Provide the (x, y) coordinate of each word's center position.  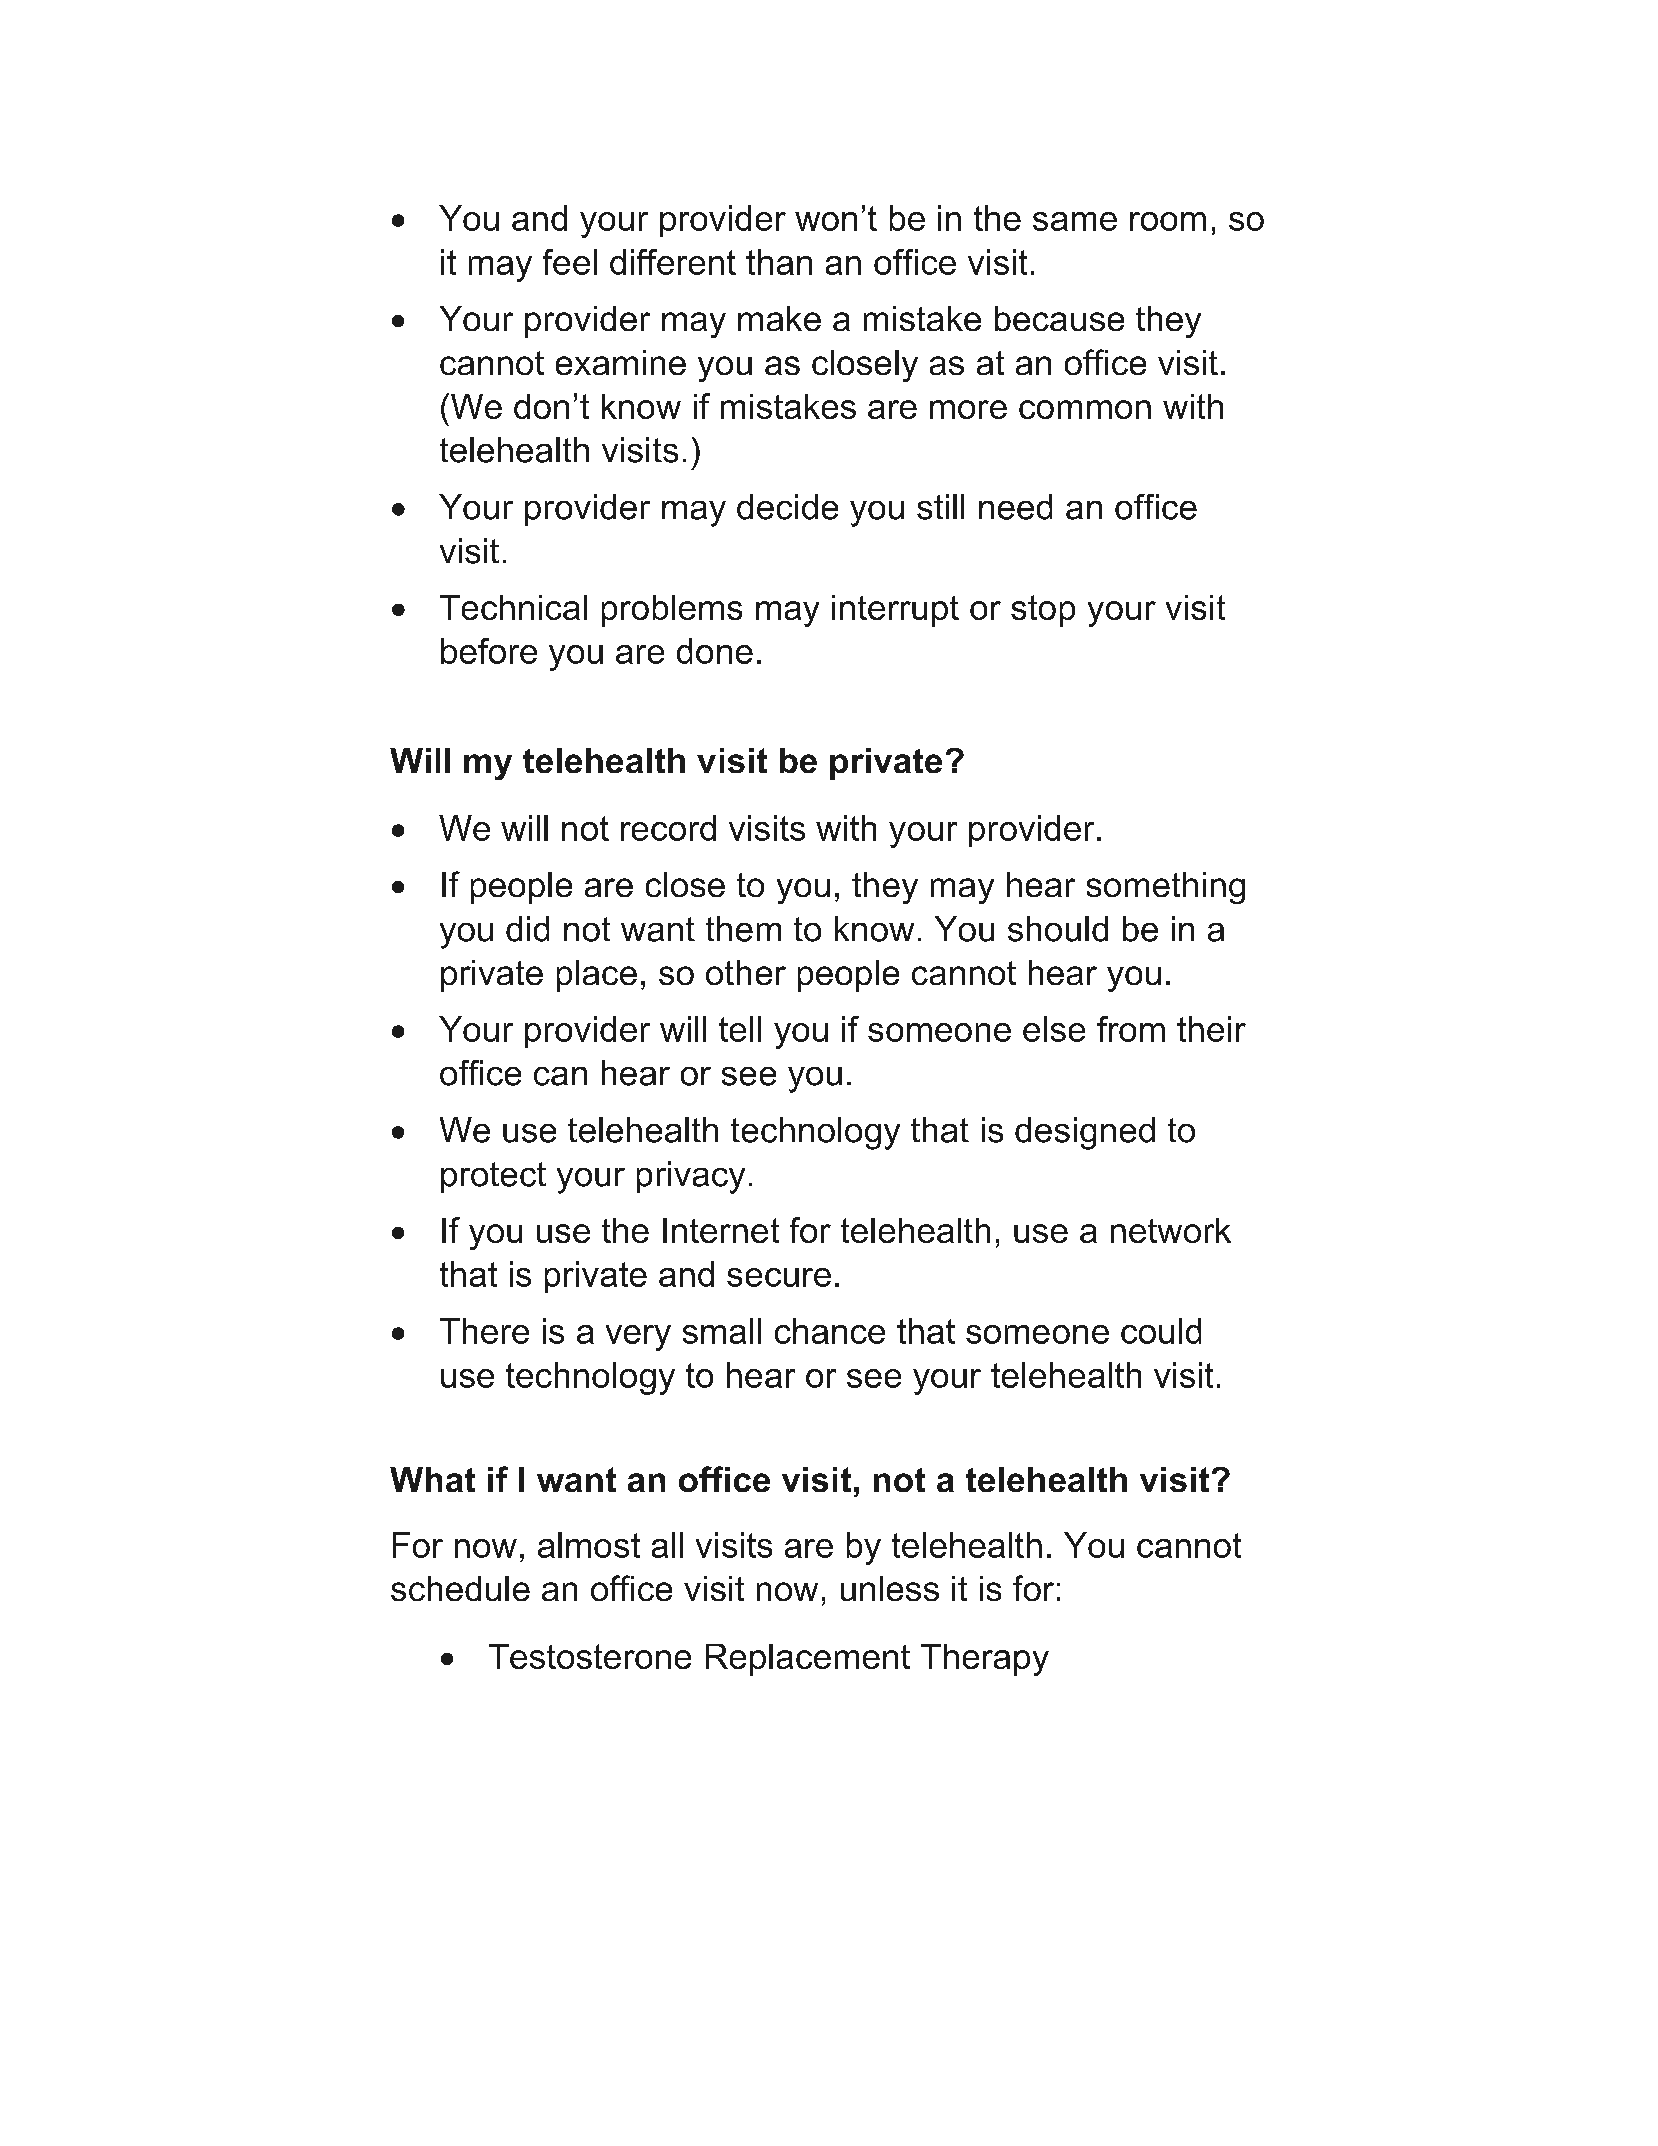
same (1075, 221)
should (1058, 929)
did (527, 929)
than (779, 262)
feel (570, 262)
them (743, 929)
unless (890, 1588)
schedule (460, 1588)
